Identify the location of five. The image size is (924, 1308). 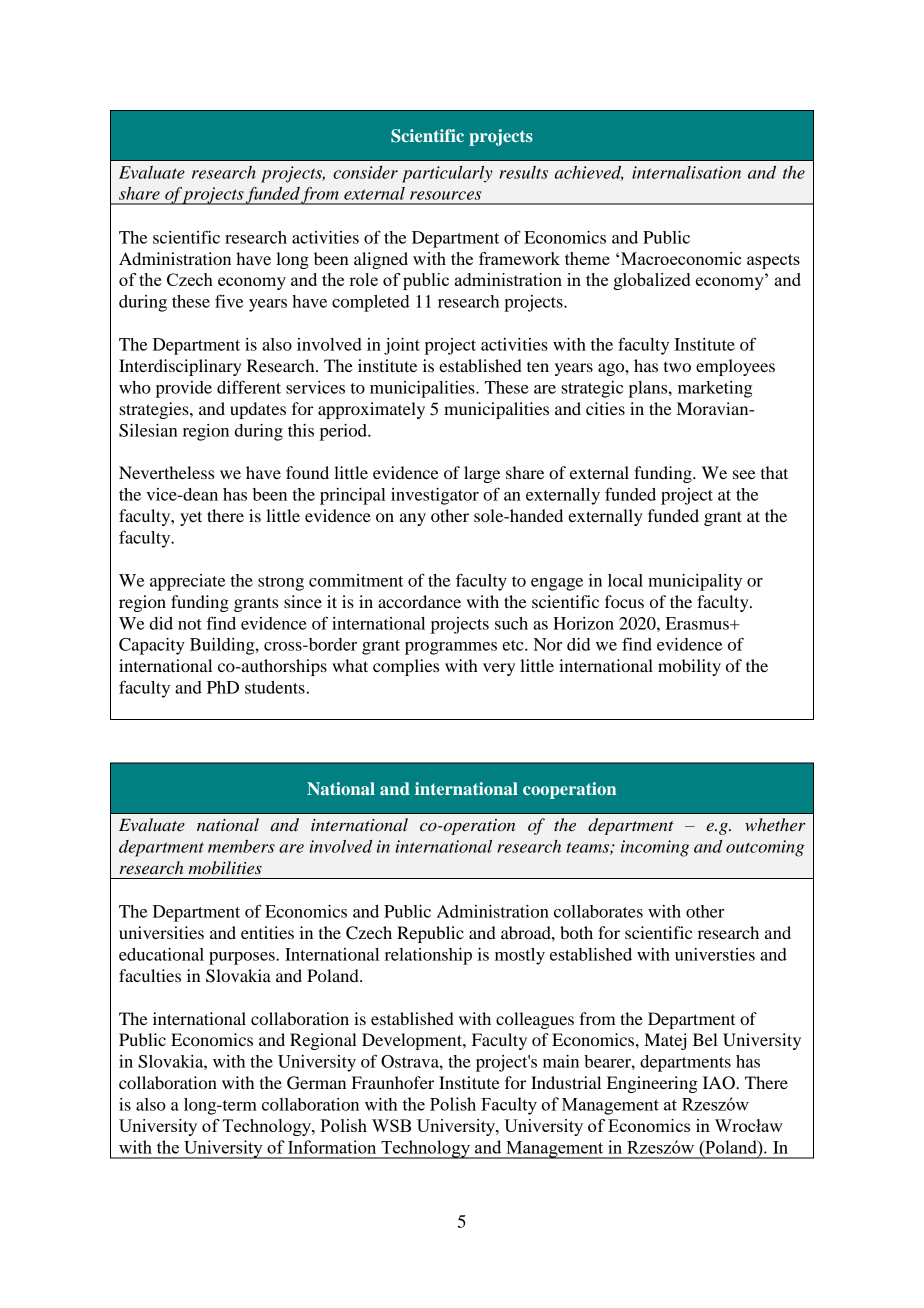
(229, 301).
